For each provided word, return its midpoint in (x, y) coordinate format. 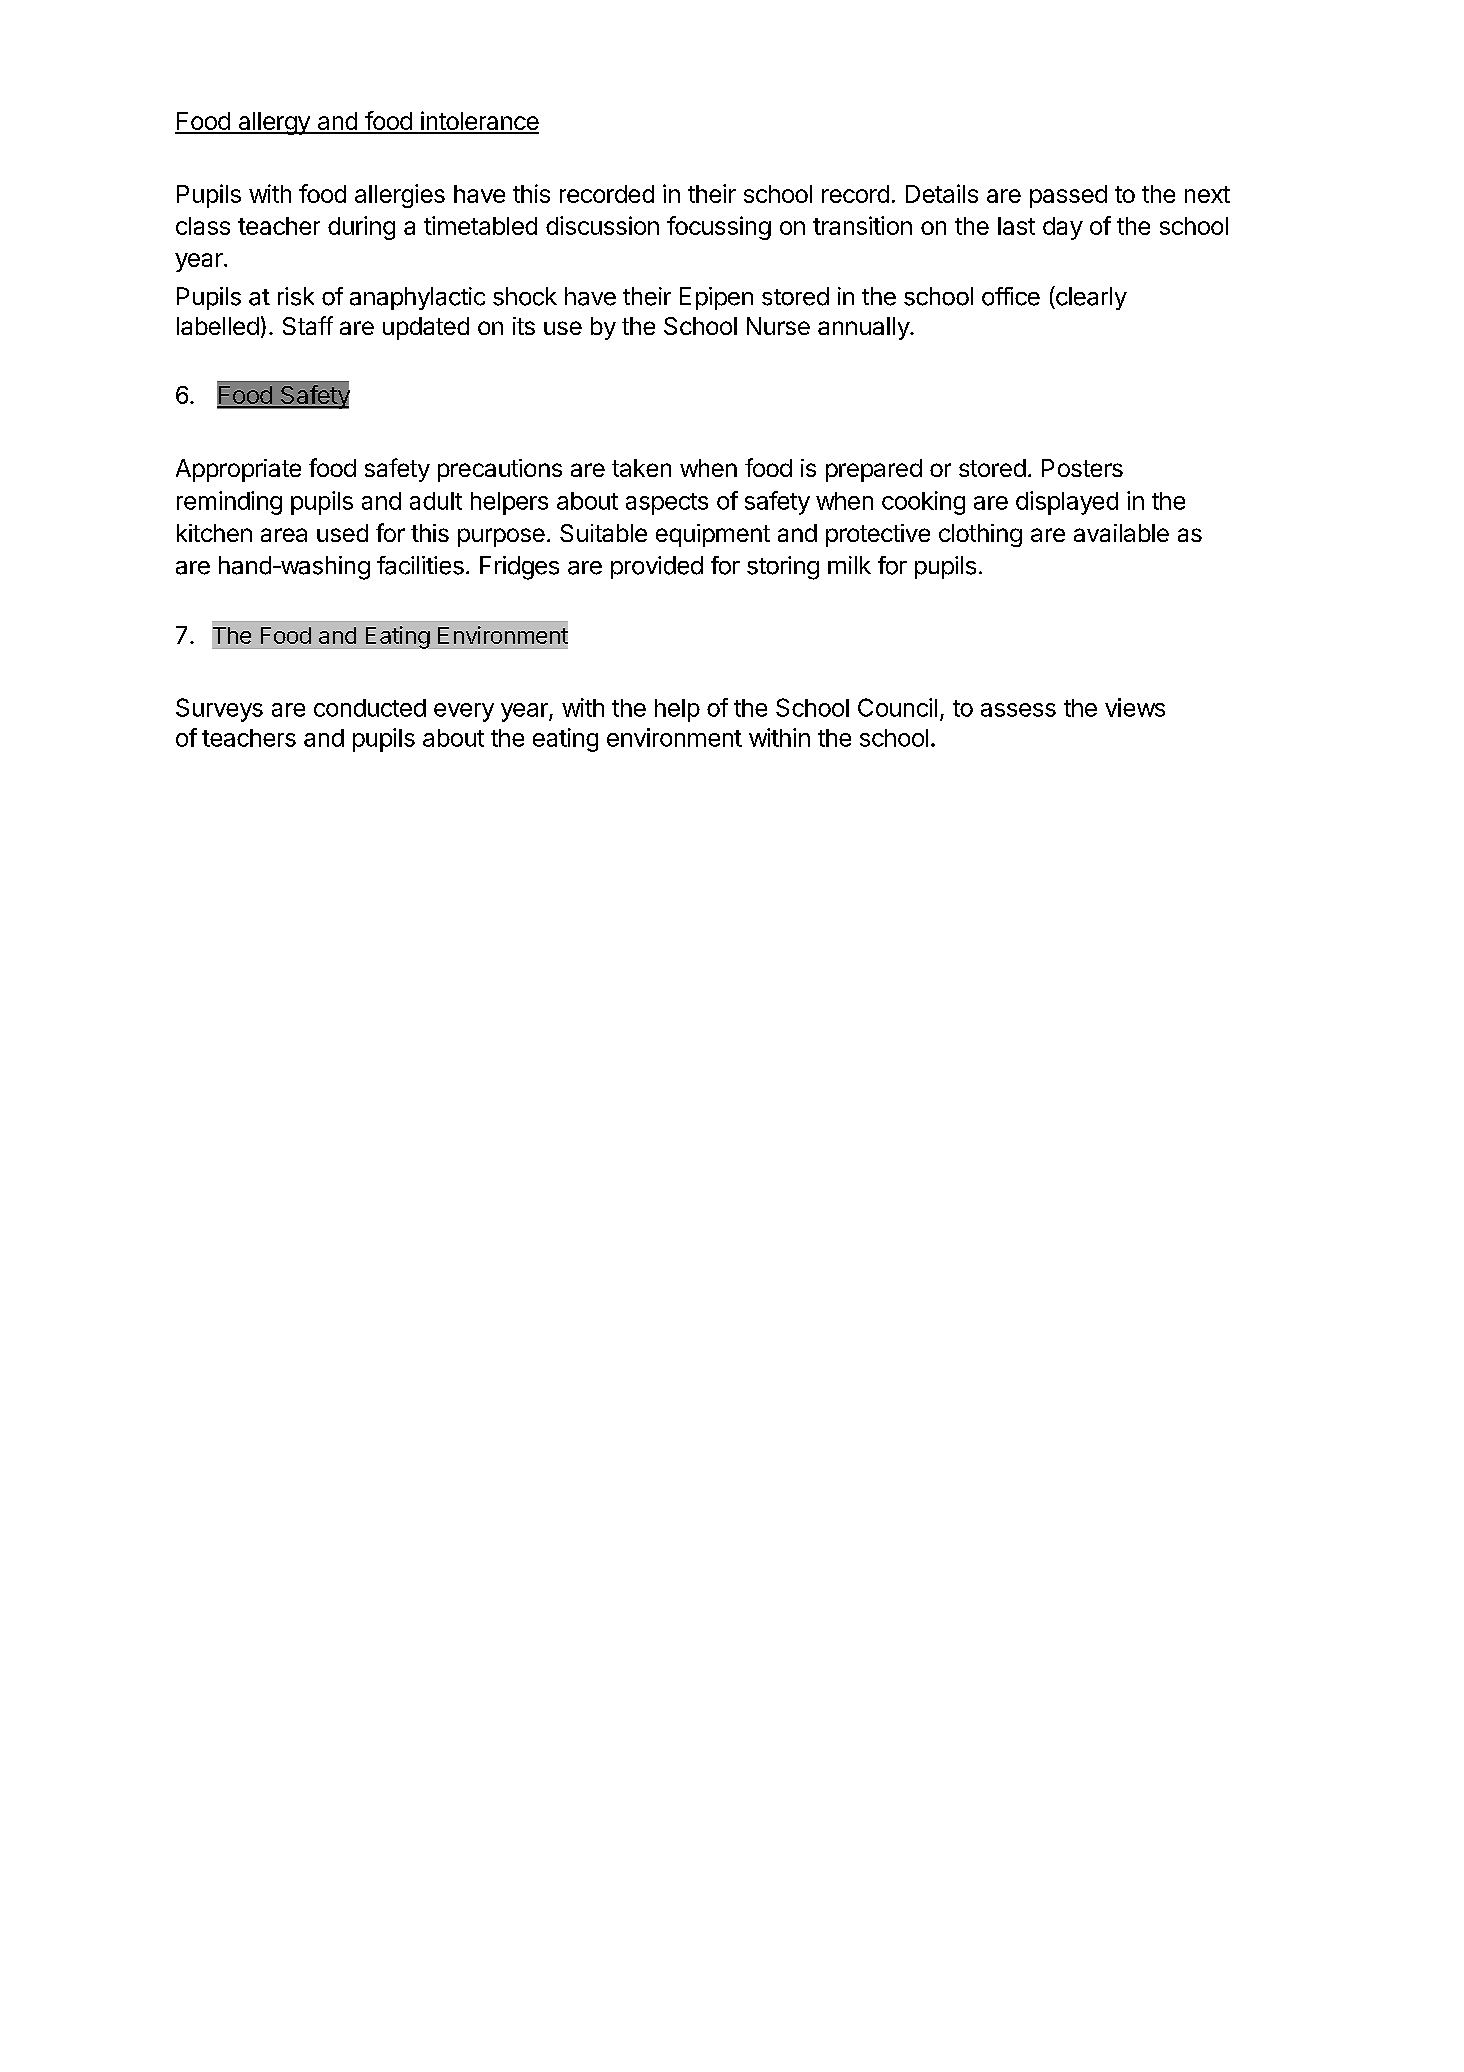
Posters (1082, 468)
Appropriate (238, 470)
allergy (274, 123)
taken (641, 468)
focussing (719, 228)
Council (897, 707)
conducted (370, 708)
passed (1068, 196)
